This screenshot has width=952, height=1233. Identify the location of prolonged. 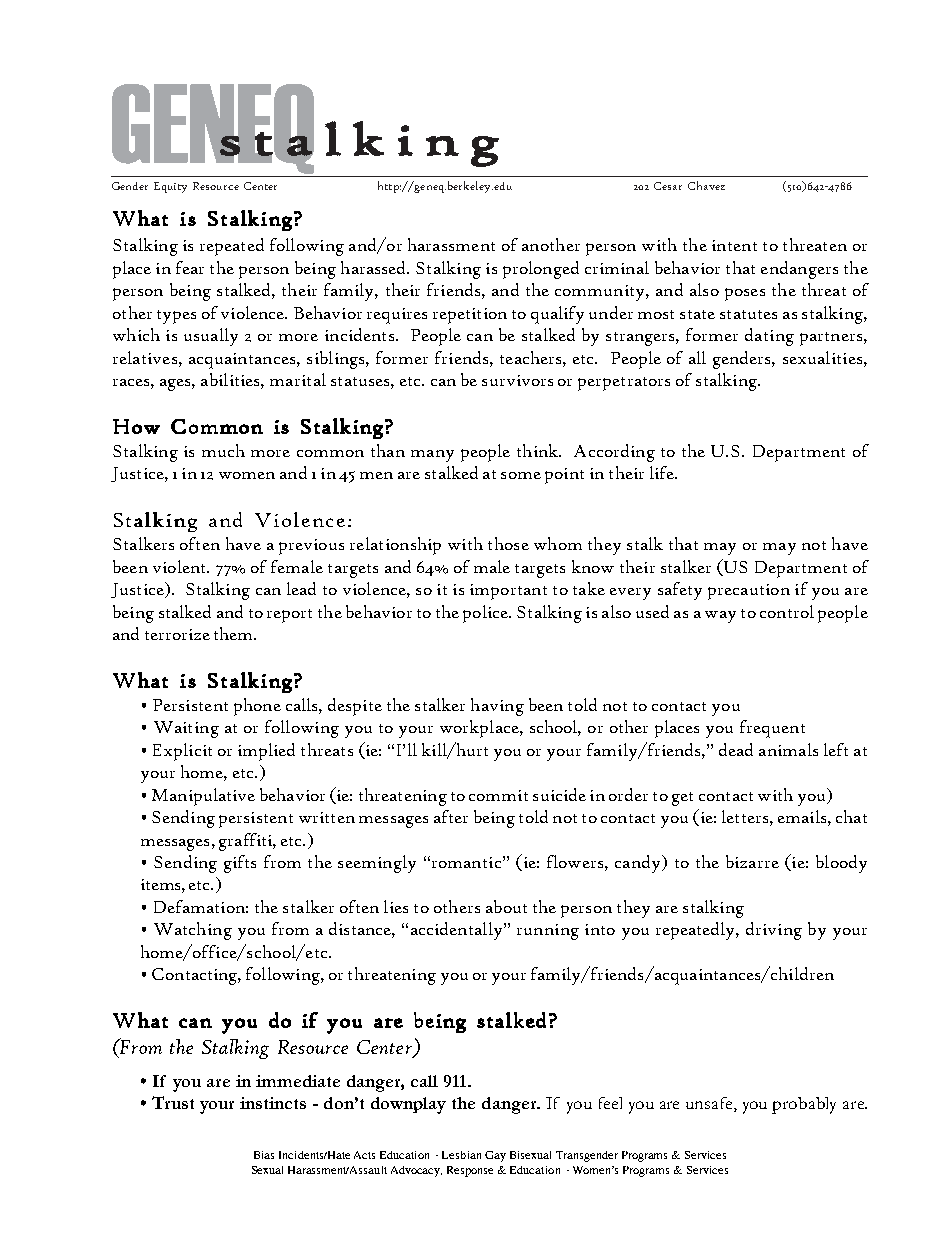
(541, 270).
